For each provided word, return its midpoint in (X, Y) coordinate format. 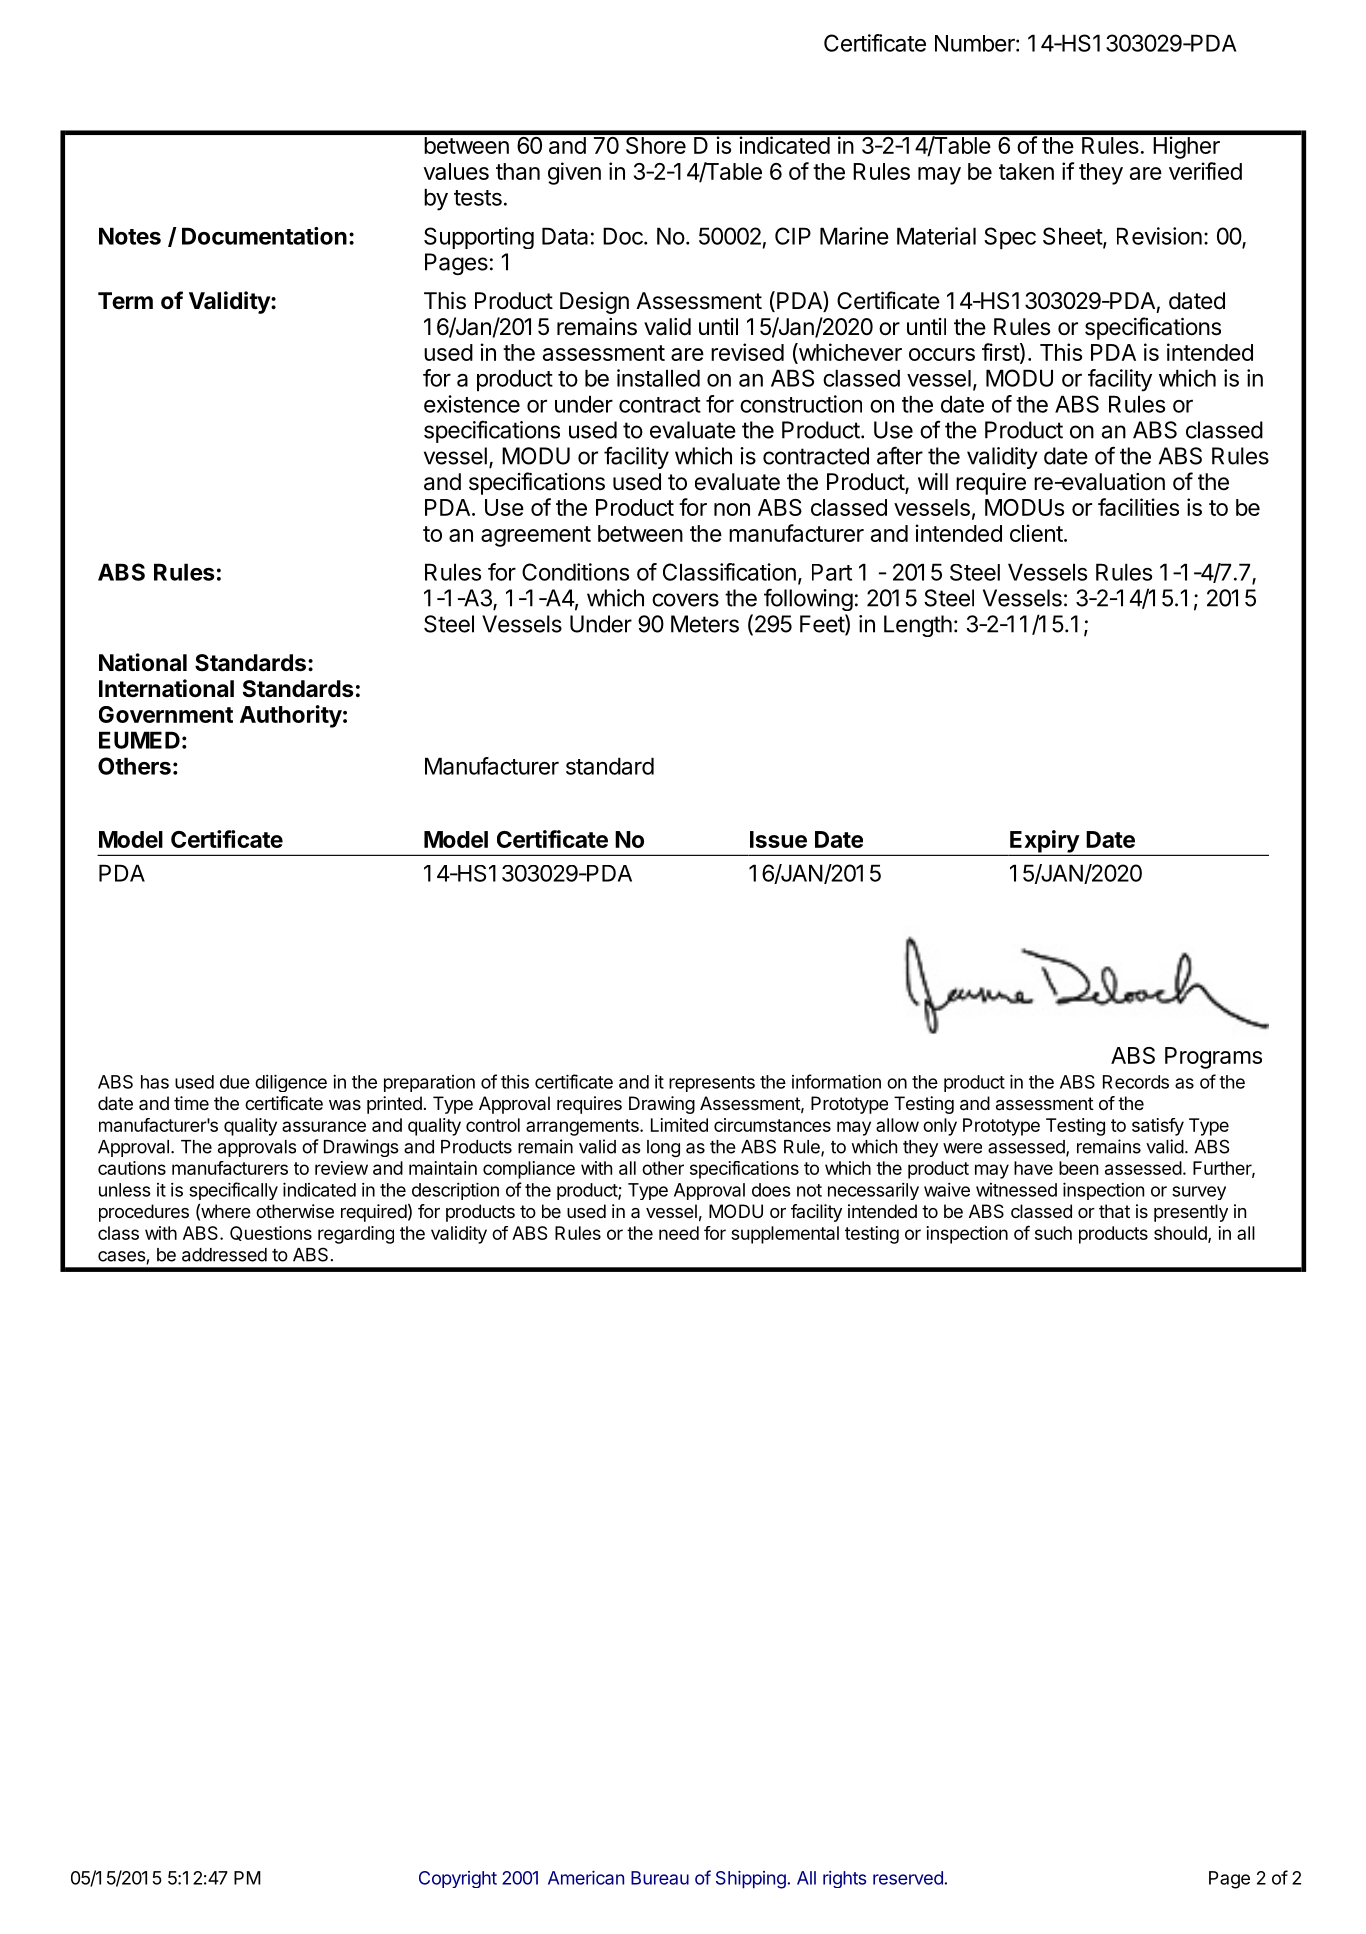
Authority (291, 716)
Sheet (1073, 237)
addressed (224, 1255)
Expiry (1044, 842)
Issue (778, 839)
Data (565, 236)
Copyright (458, 1879)
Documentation (264, 236)
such (1053, 1233)
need (679, 1233)
